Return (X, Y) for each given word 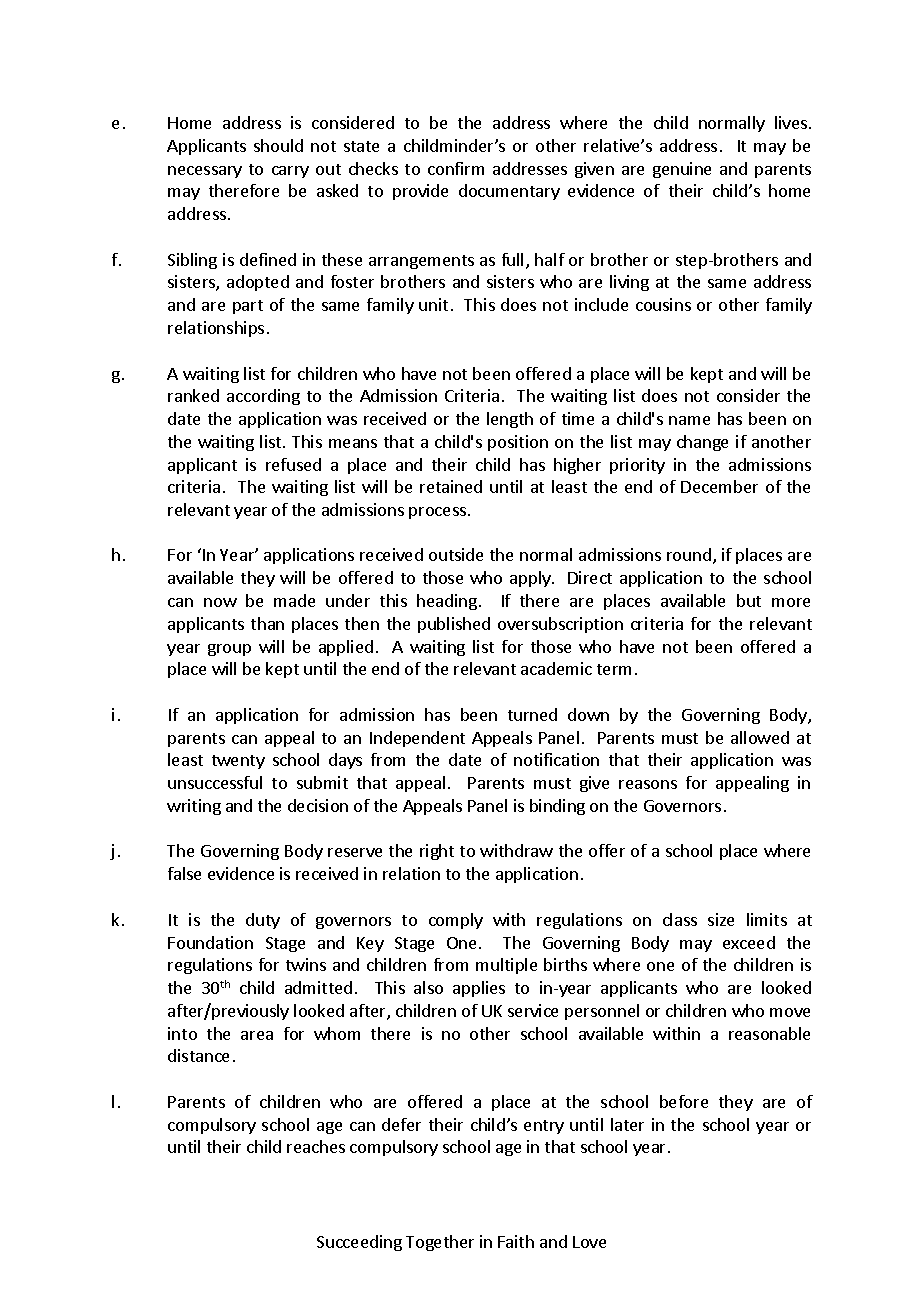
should (278, 145)
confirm (456, 168)
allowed (760, 737)
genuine (682, 170)
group (229, 650)
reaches (316, 1146)
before (684, 1101)
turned (532, 714)
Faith (516, 1241)
